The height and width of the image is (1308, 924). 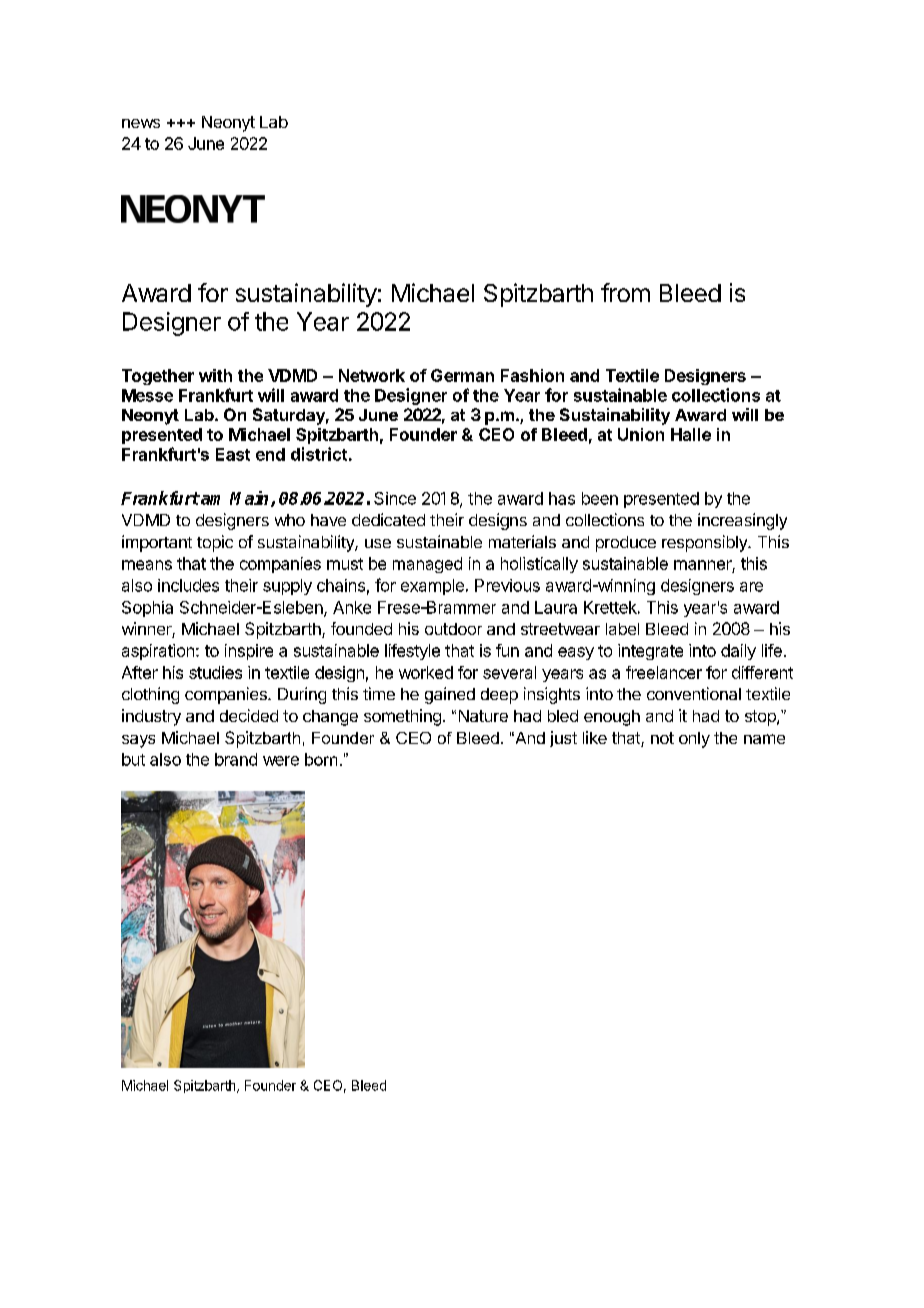 I want to click on only, so click(x=694, y=740).
